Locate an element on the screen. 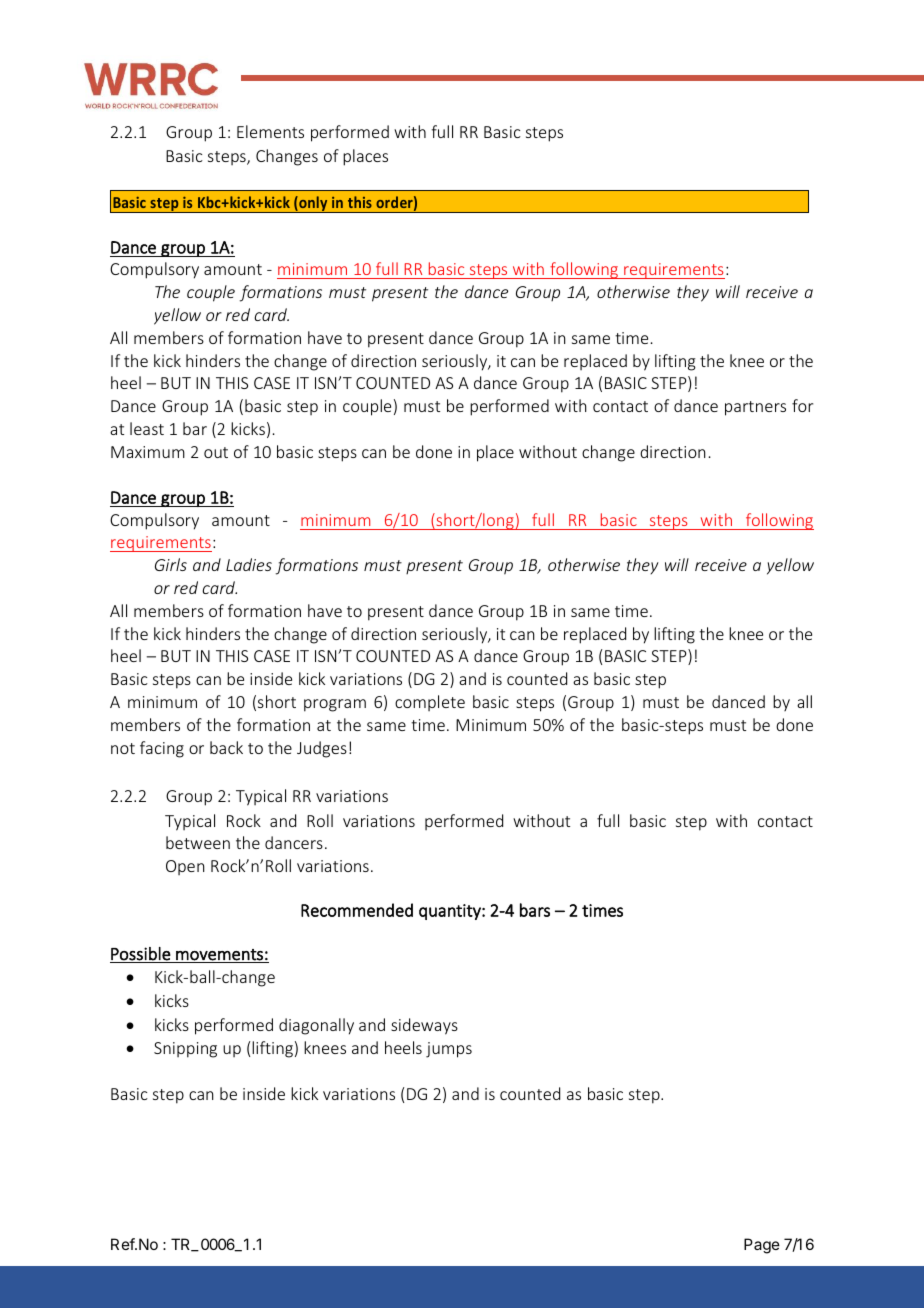  jumps is located at coordinates (449, 1050).
